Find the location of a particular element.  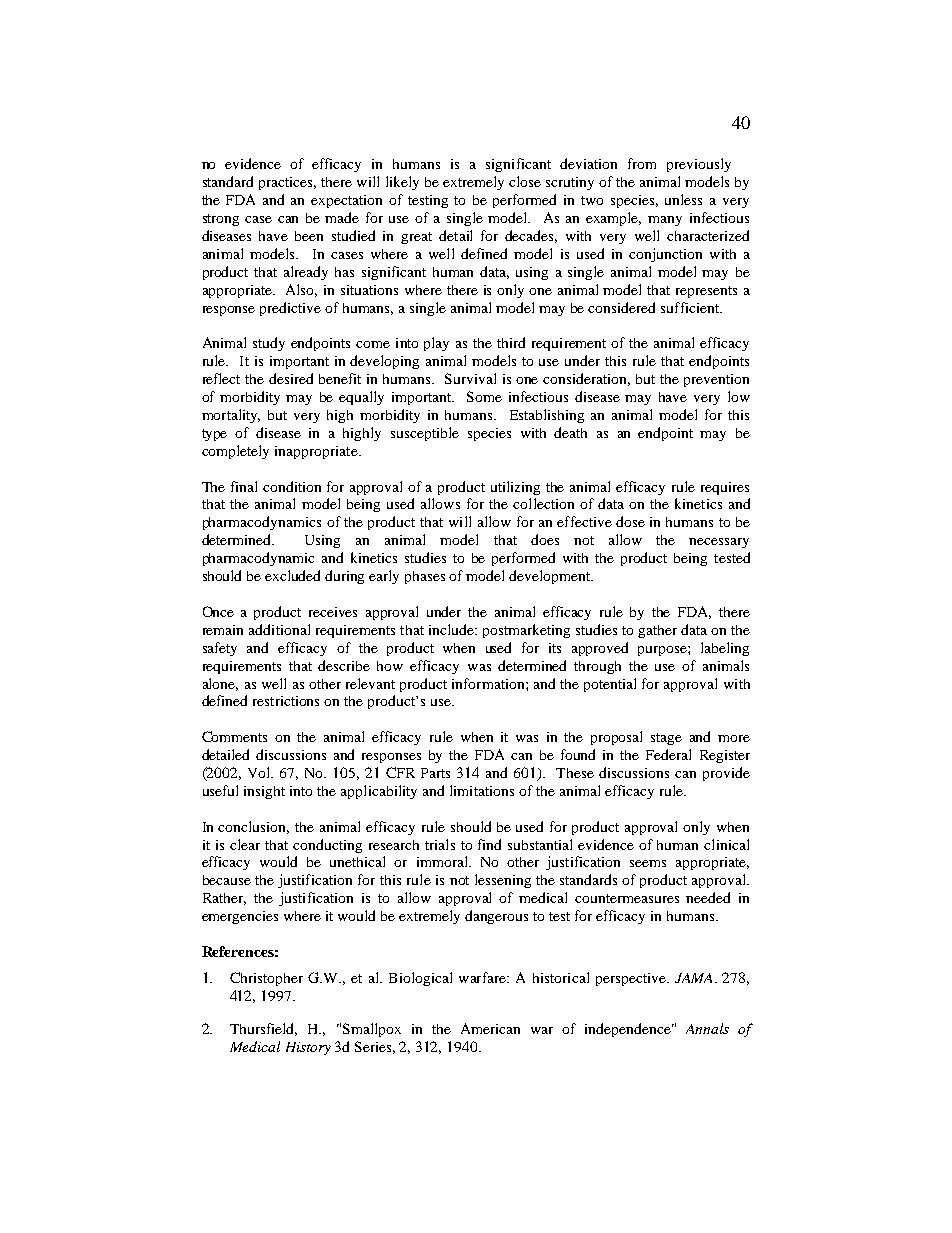

History is located at coordinates (308, 1048).
